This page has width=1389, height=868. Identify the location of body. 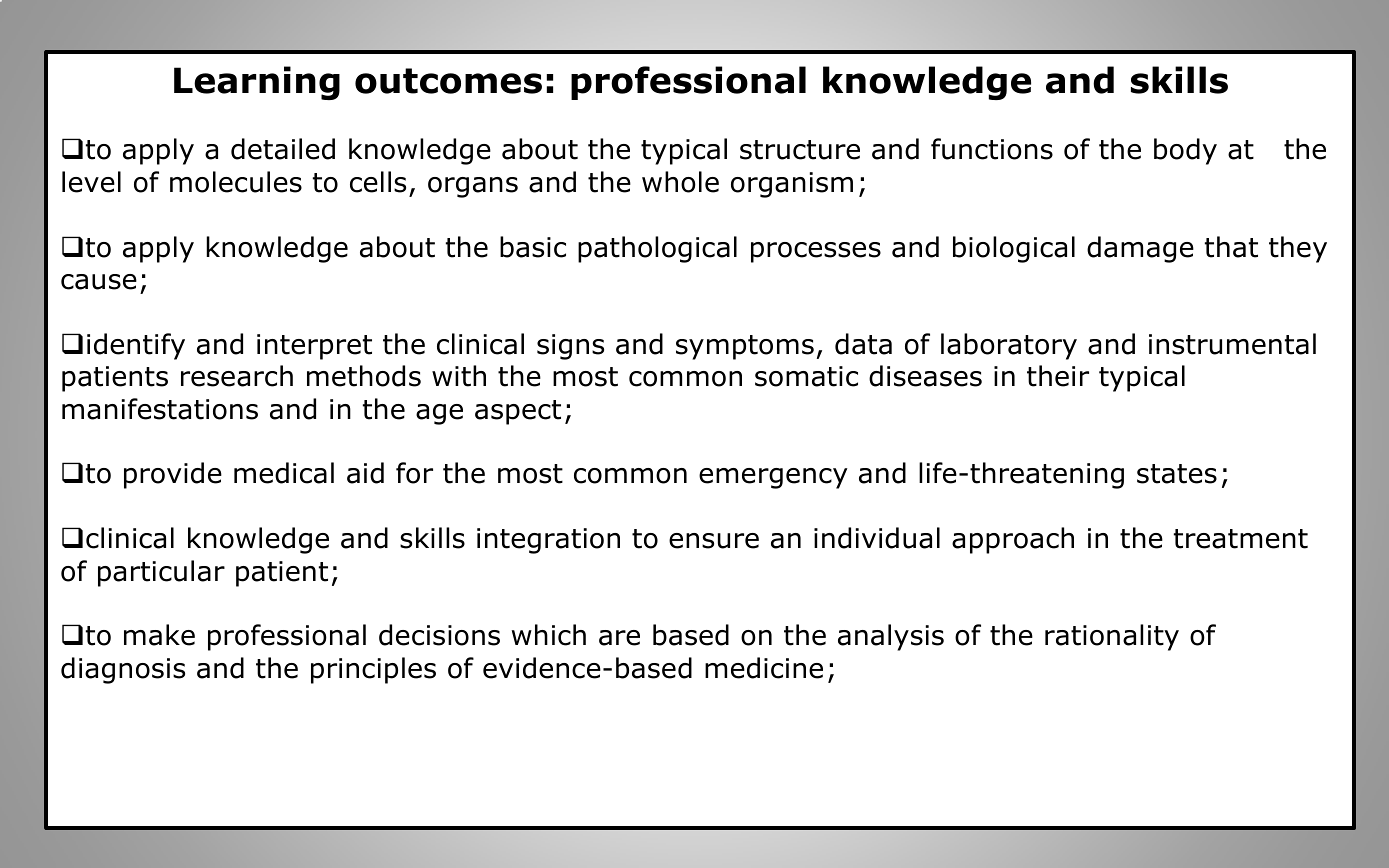
(1185, 151).
